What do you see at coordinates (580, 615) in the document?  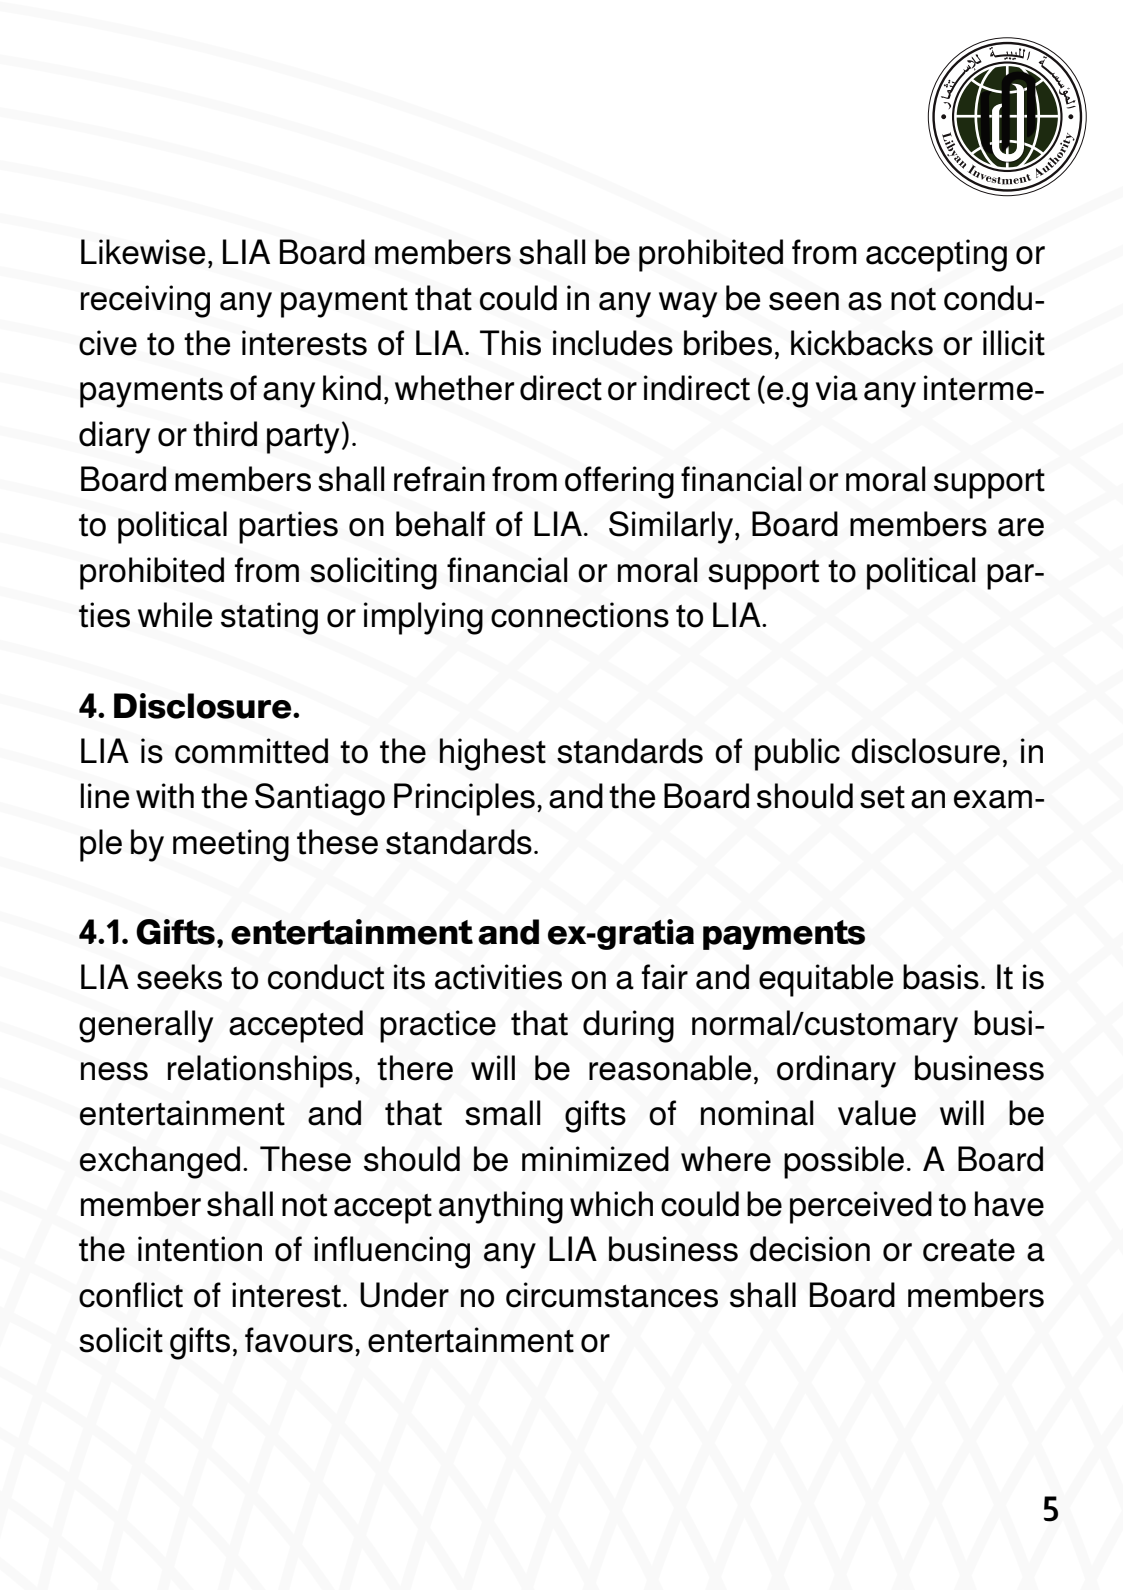 I see `connections` at bounding box center [580, 615].
